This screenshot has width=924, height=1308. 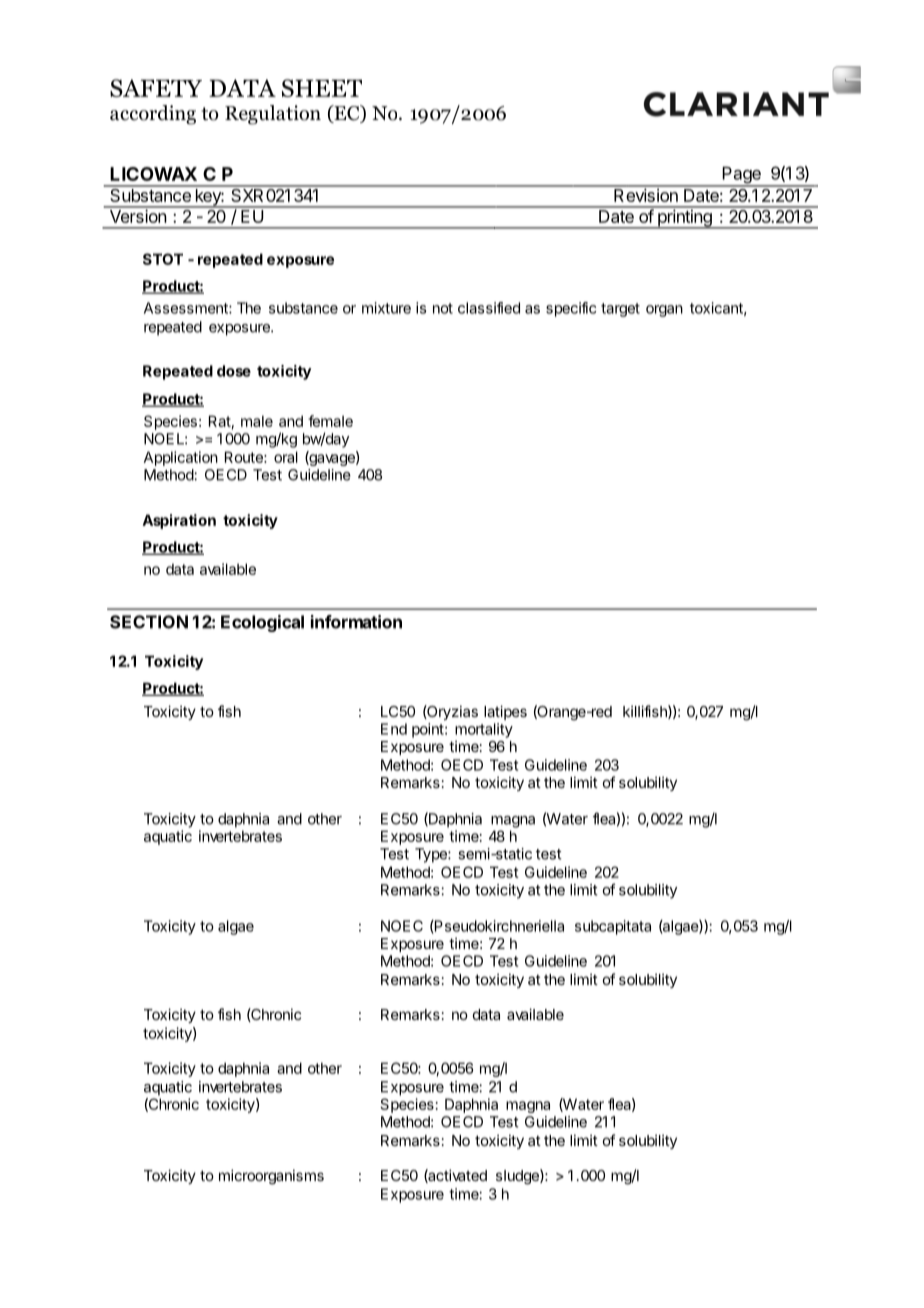 What do you see at coordinates (428, 730) in the screenshot?
I see `point` at bounding box center [428, 730].
